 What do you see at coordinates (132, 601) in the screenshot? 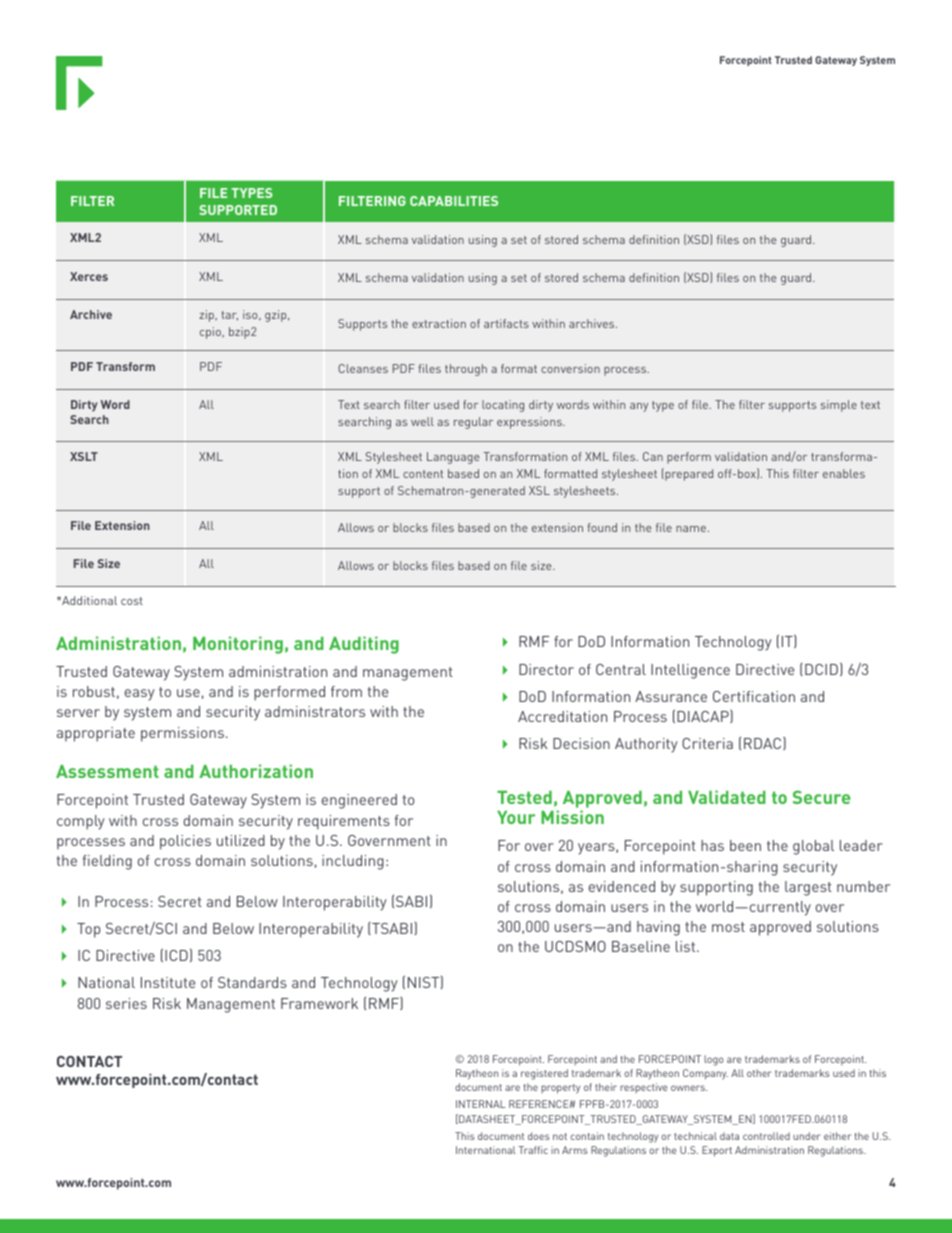
I see `cost` at bounding box center [132, 601].
